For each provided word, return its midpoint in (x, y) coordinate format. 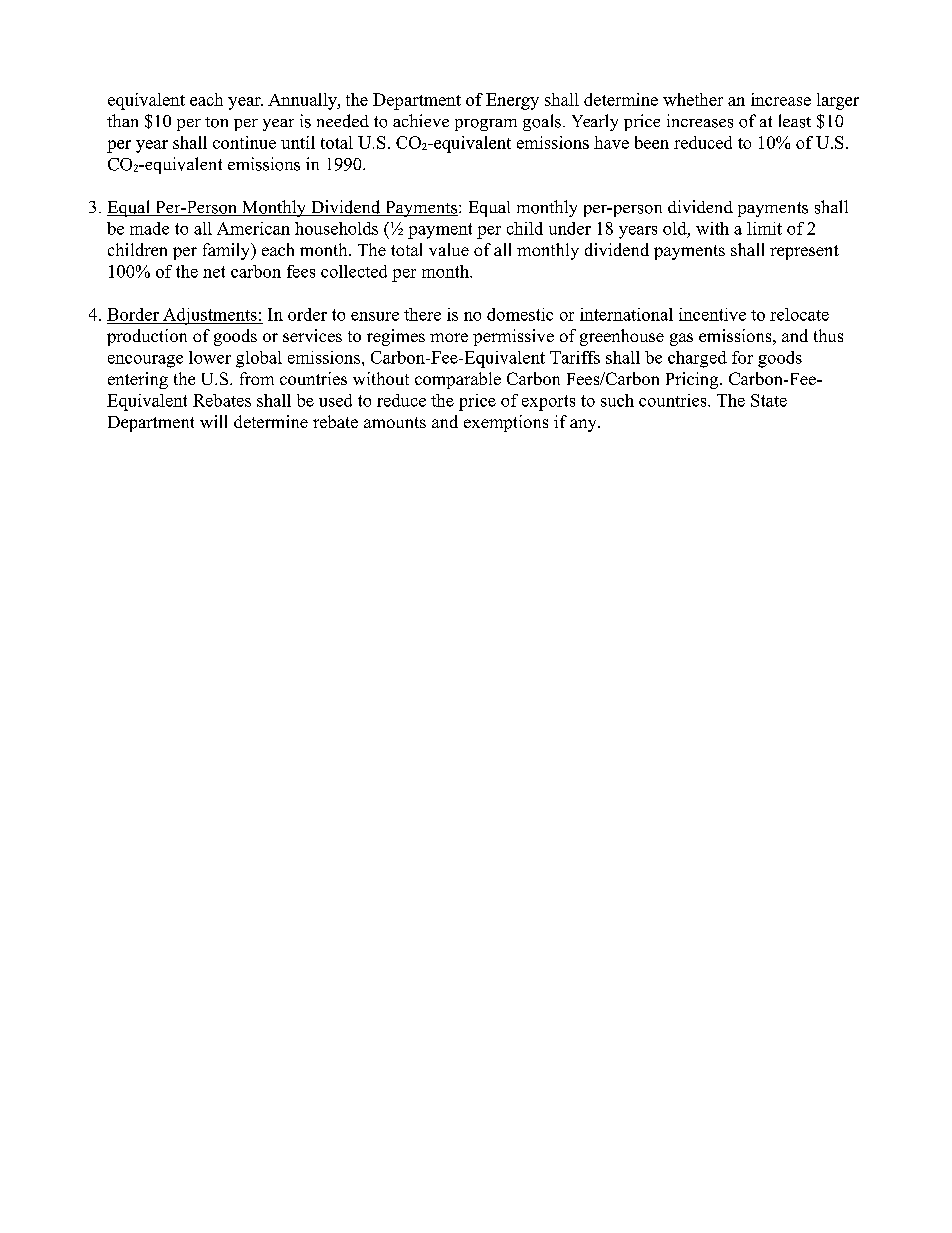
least (795, 121)
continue (244, 142)
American (253, 228)
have (611, 142)
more (449, 337)
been (652, 142)
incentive (712, 314)
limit (764, 228)
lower (210, 357)
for (742, 357)
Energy (512, 101)
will (213, 421)
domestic (520, 314)
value (449, 249)
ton (216, 122)
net (214, 272)
